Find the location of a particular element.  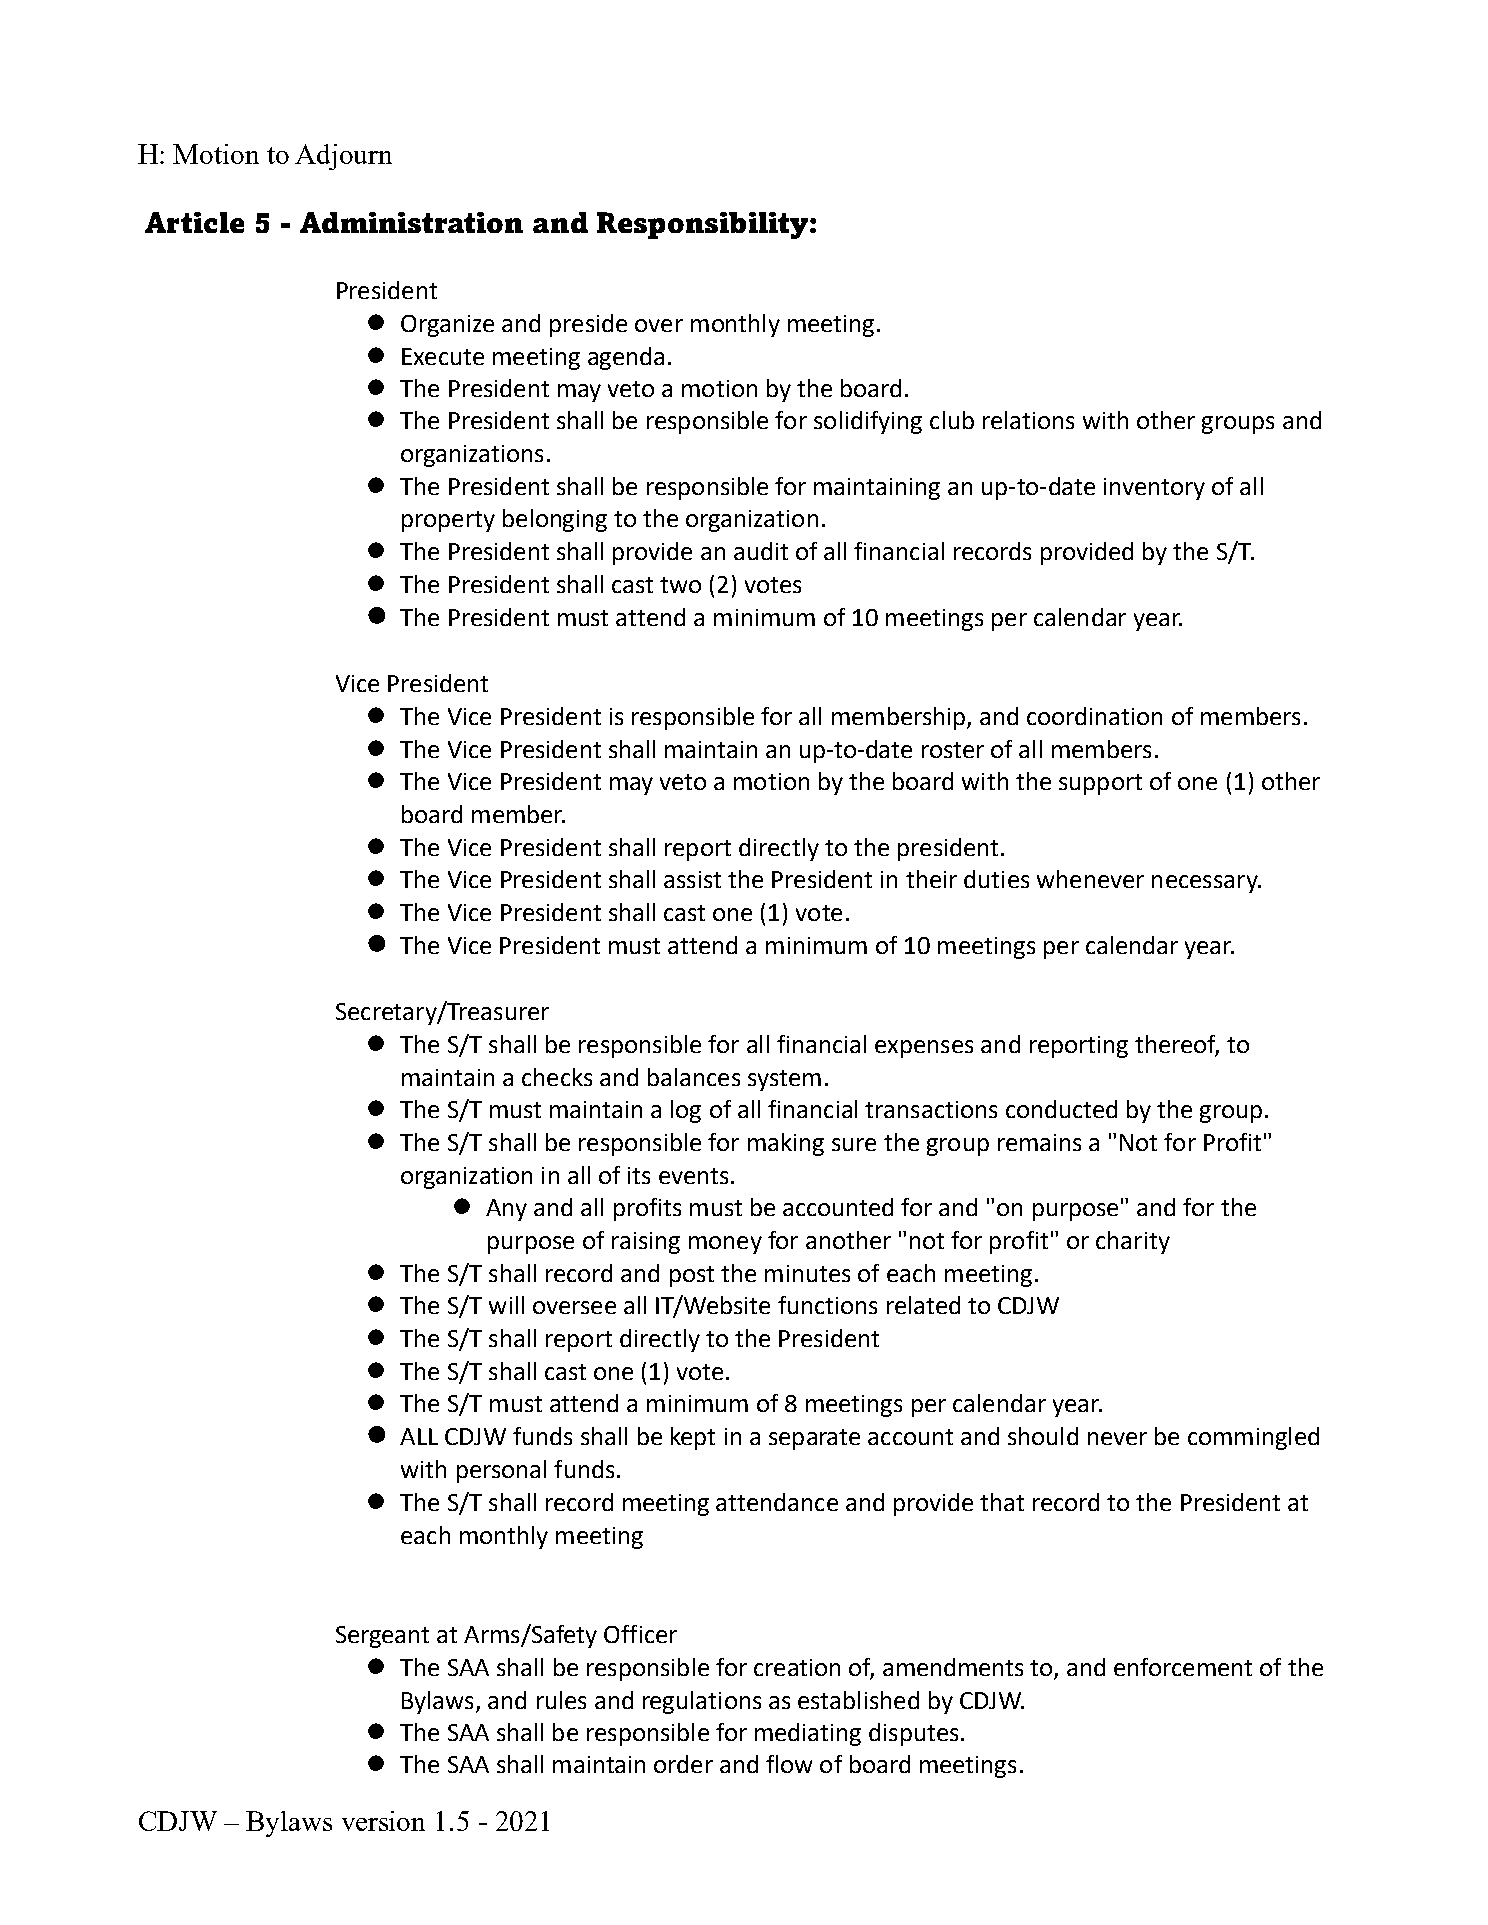

should is located at coordinates (1043, 1436).
